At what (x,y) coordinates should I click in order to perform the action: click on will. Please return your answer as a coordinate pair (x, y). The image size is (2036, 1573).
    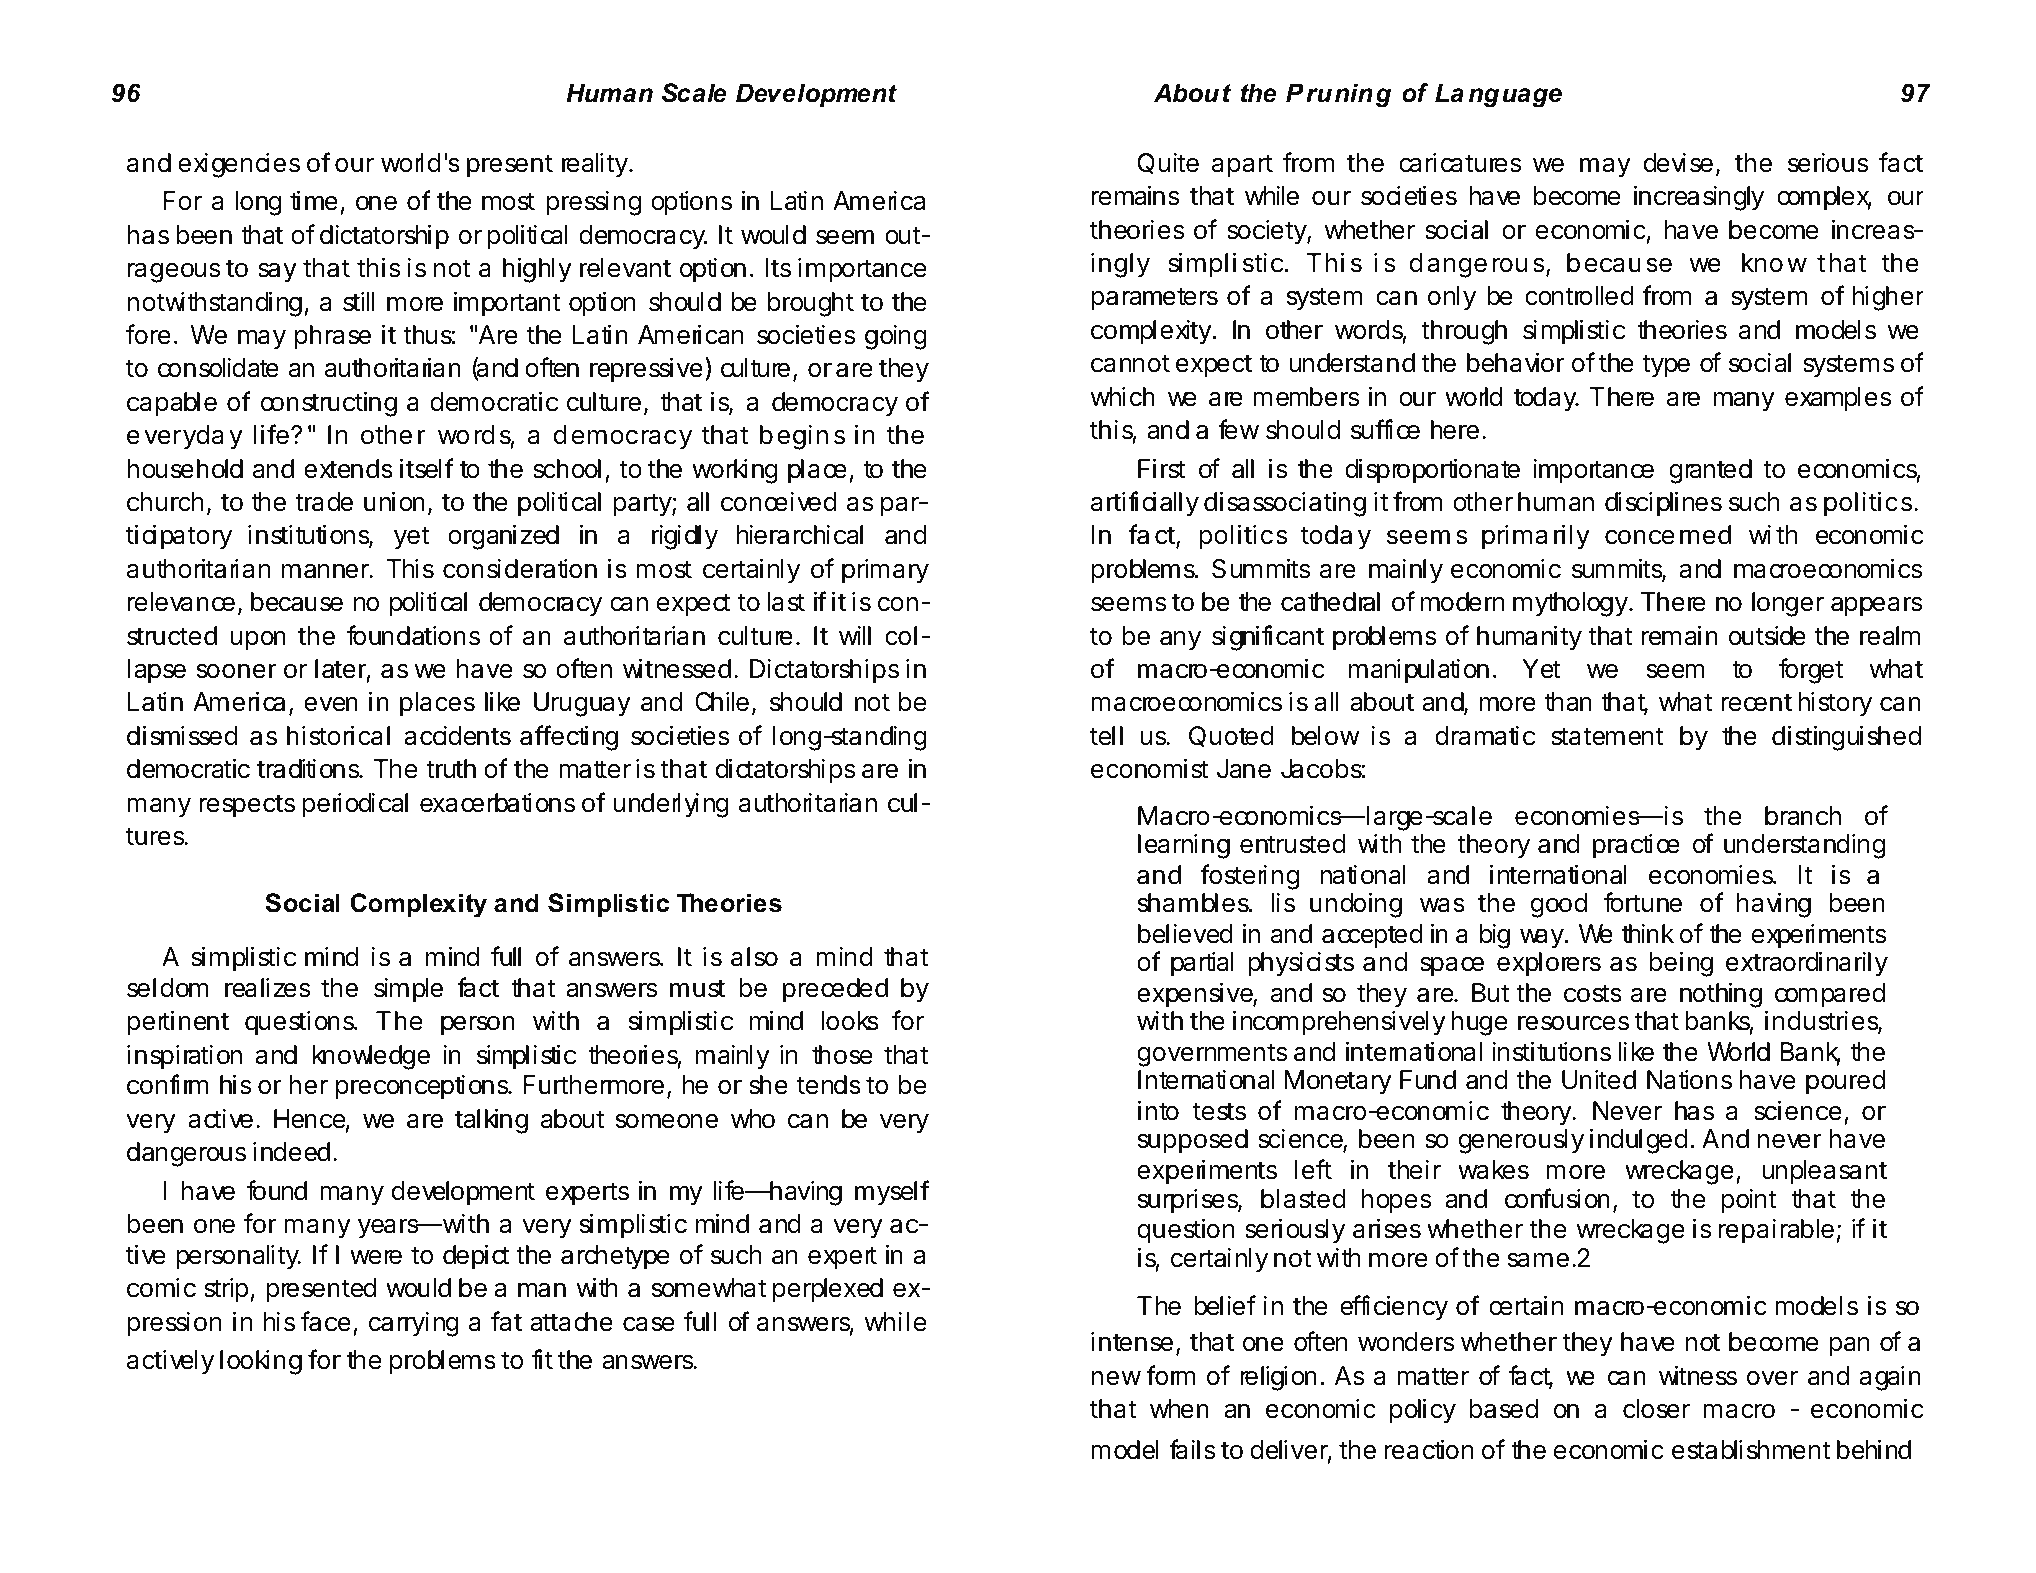
    Looking at the image, I should click on (855, 635).
